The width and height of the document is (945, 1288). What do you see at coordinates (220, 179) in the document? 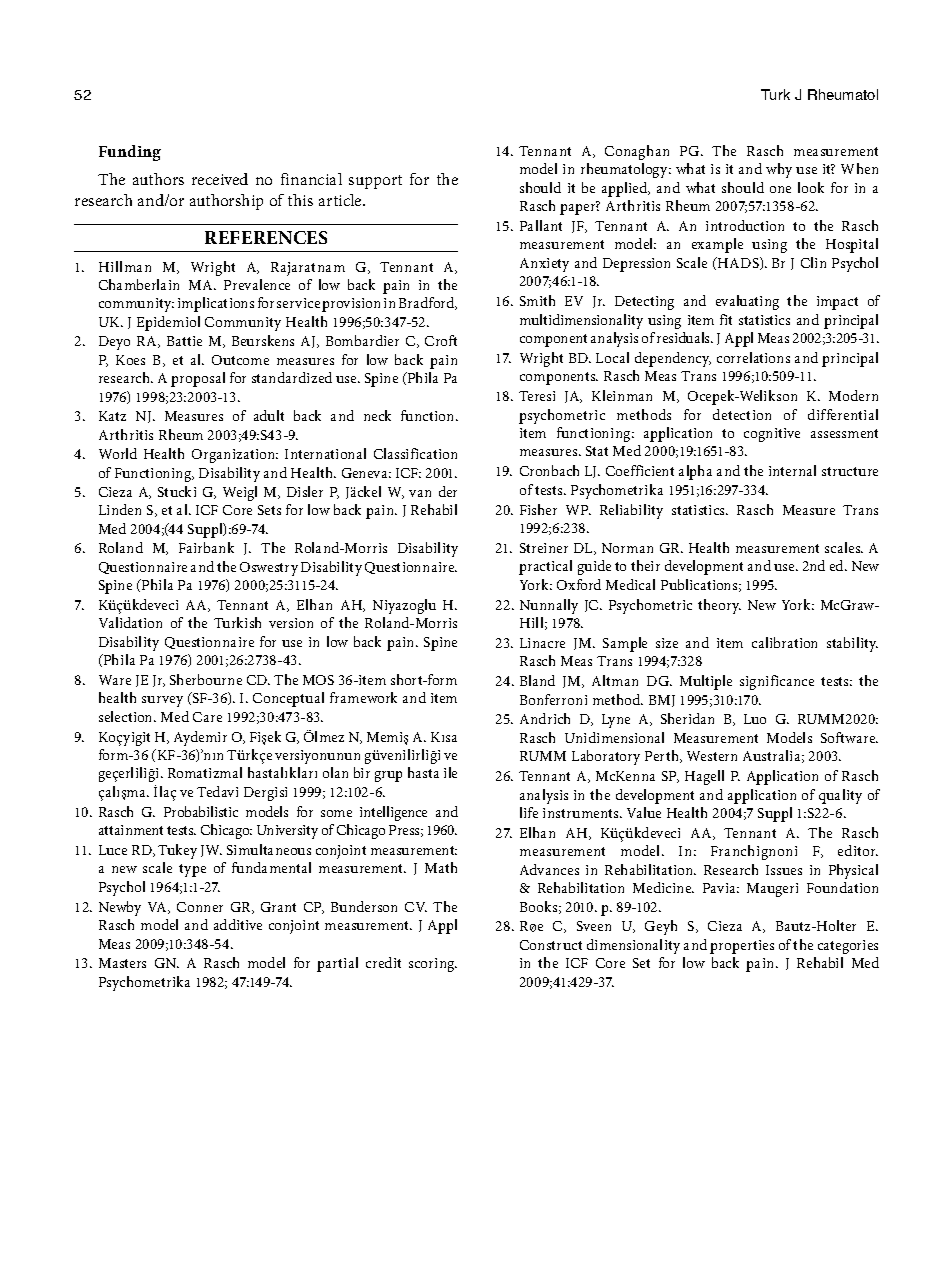
I see `received` at bounding box center [220, 179].
